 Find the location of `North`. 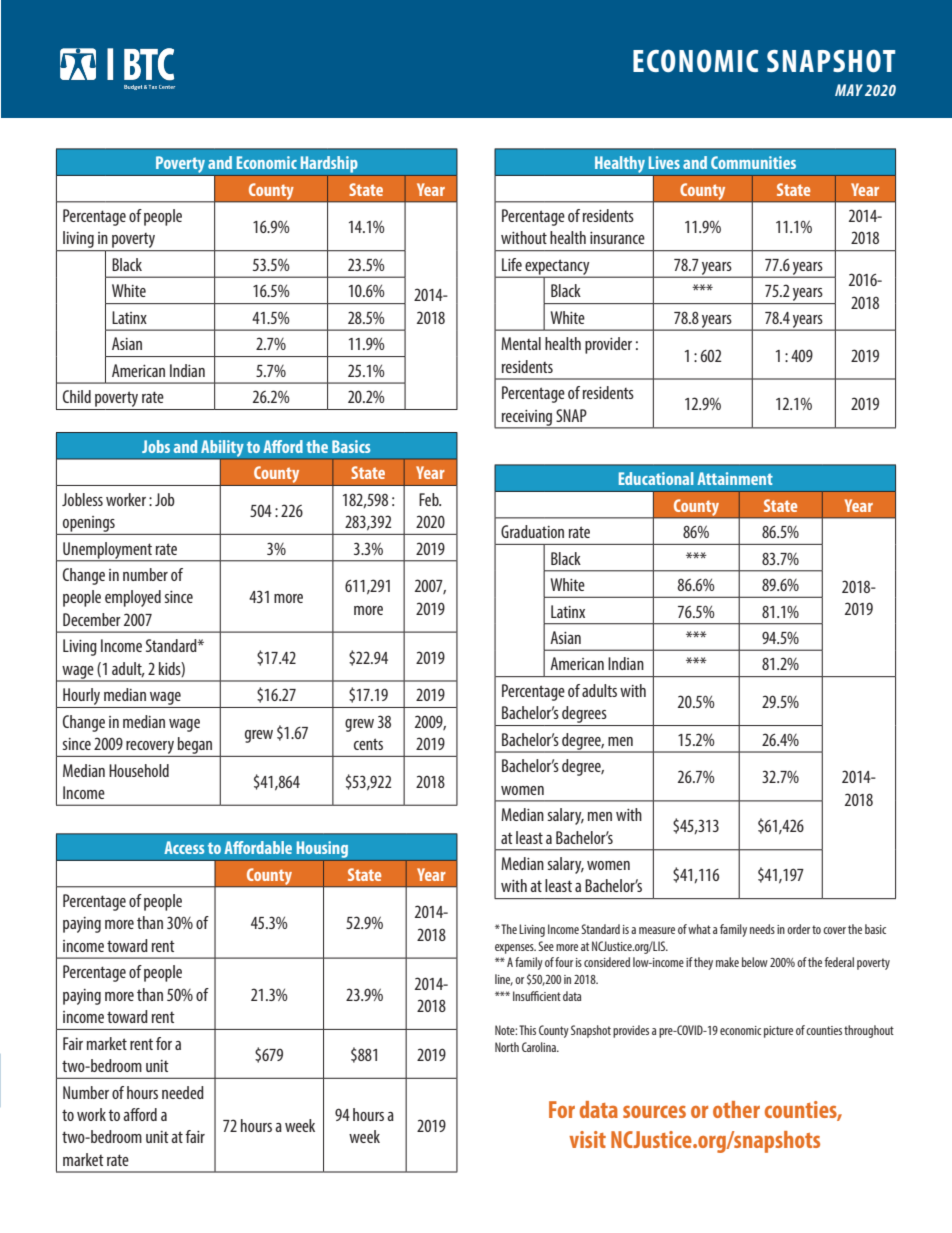

North is located at coordinates (507, 1047).
